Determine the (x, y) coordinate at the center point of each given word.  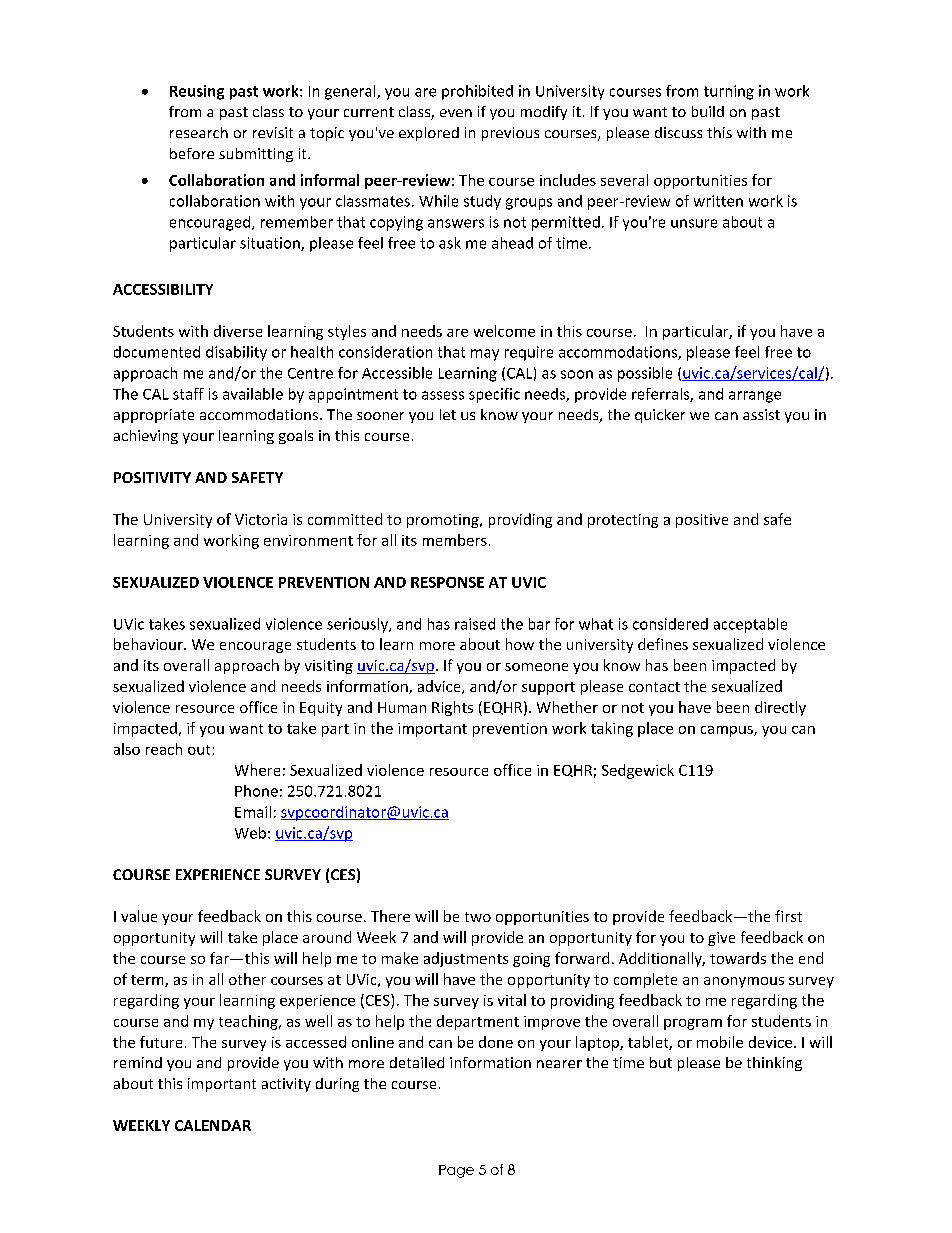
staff (188, 394)
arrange (755, 397)
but (661, 1062)
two (478, 917)
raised (475, 624)
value (139, 916)
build (708, 111)
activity (286, 1085)
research (199, 132)
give (721, 939)
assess (443, 395)
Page (456, 1171)
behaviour (149, 644)
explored (429, 134)
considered (670, 624)
